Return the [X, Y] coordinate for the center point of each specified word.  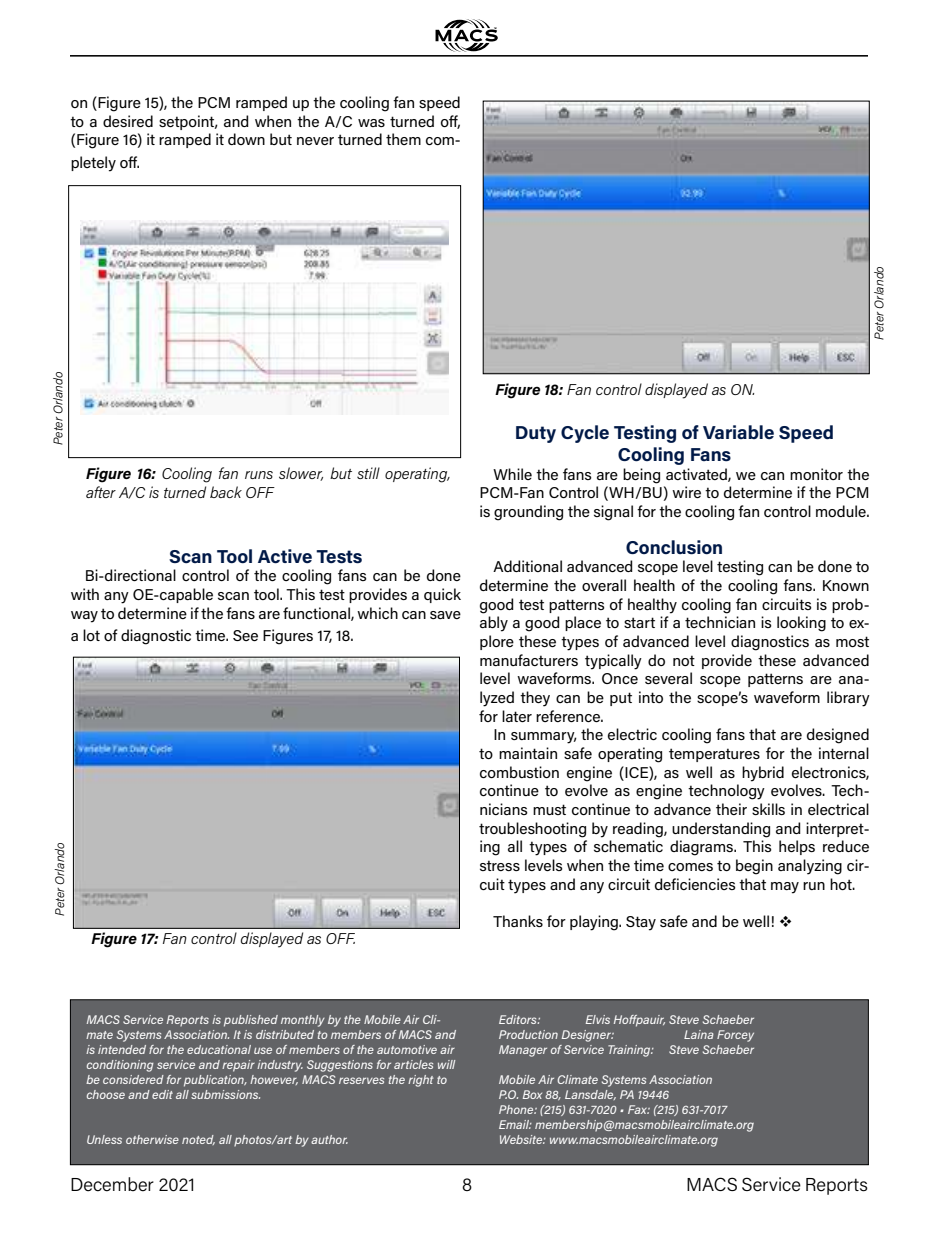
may [785, 888]
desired [128, 121]
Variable [738, 432]
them [403, 139]
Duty [536, 434]
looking [801, 624]
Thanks [518, 921]
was [371, 123]
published [251, 1021]
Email [515, 1124]
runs [259, 475]
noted [198, 1140]
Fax [639, 1109]
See [245, 635]
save [445, 615]
